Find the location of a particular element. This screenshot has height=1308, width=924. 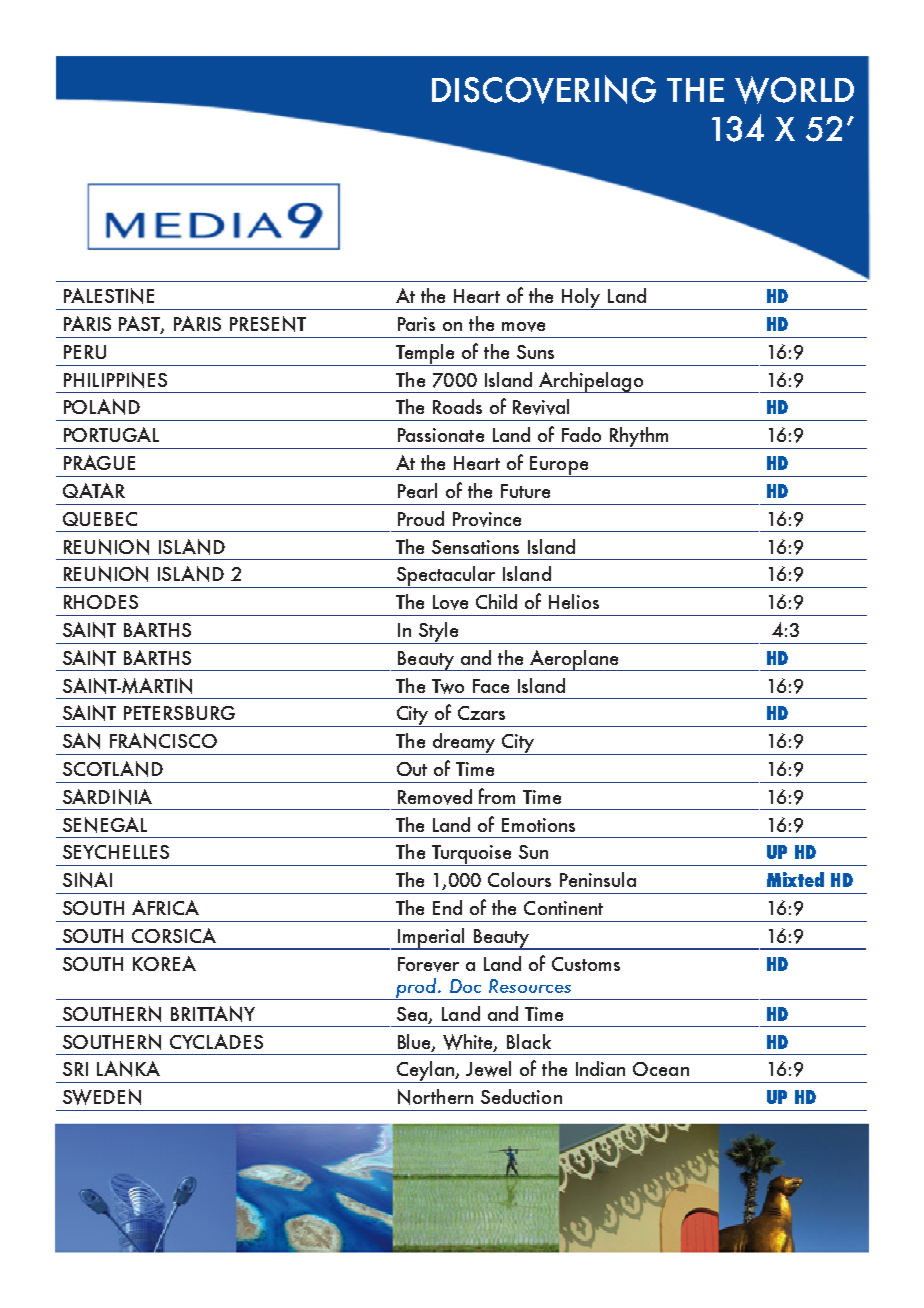

Two is located at coordinates (448, 686).
